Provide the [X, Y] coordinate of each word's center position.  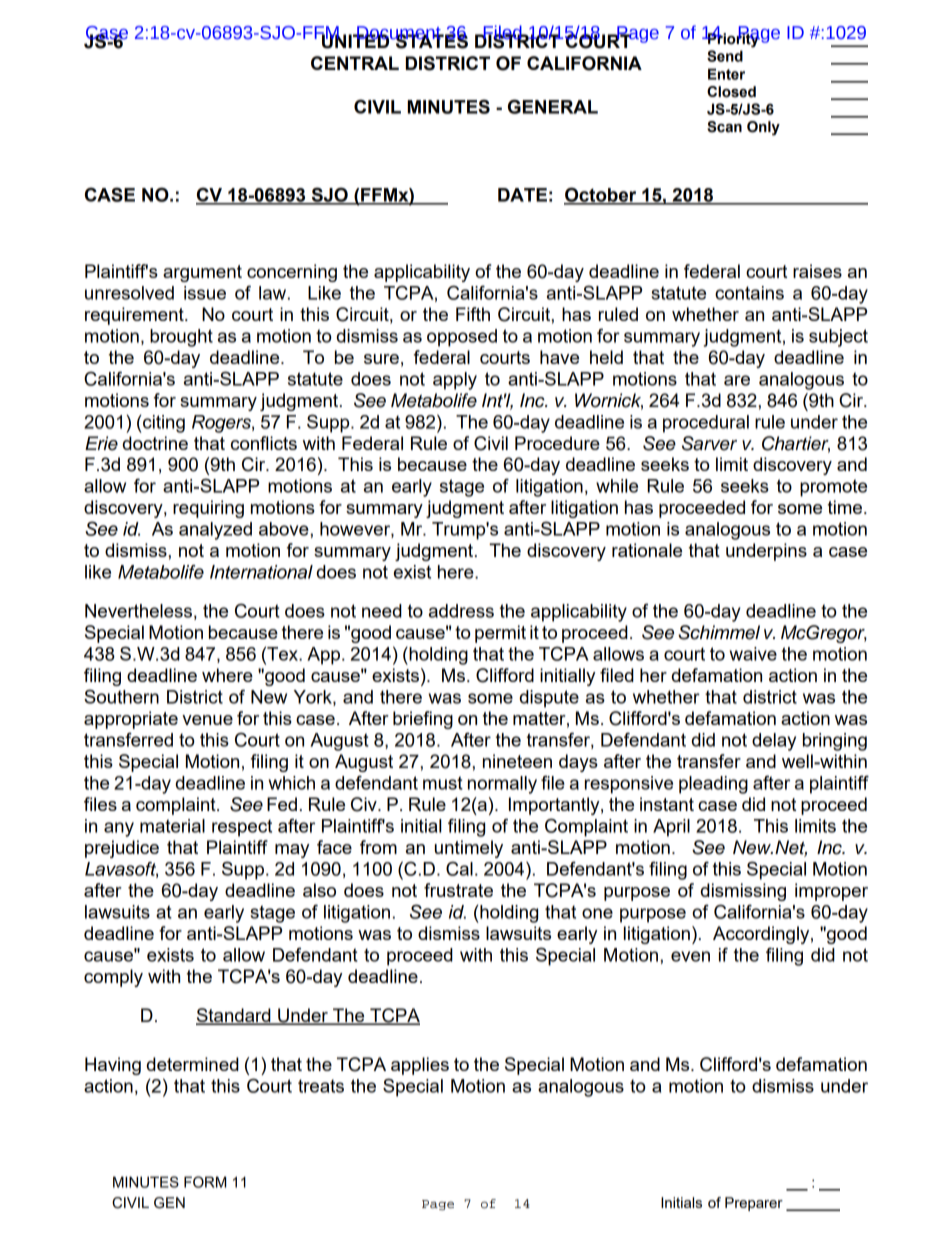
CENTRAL [355, 63]
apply [455, 381]
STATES [430, 40]
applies [420, 1066]
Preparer [754, 1204]
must [443, 783]
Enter [726, 74]
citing [163, 424]
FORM [205, 1182]
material [172, 826]
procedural [706, 424]
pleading [713, 785]
